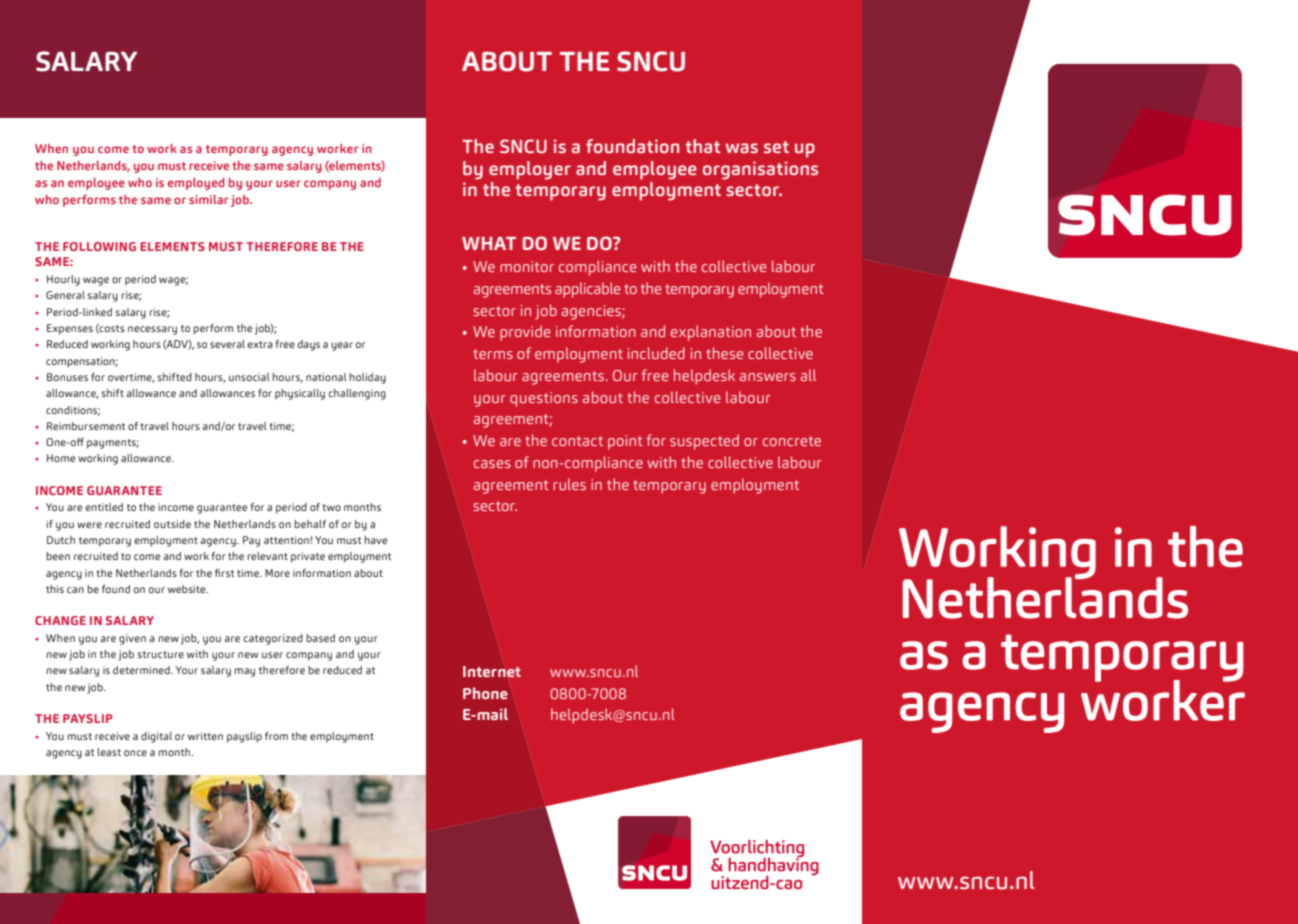  Describe the element at coordinates (156, 737) in the screenshot. I see `digital` at that location.
